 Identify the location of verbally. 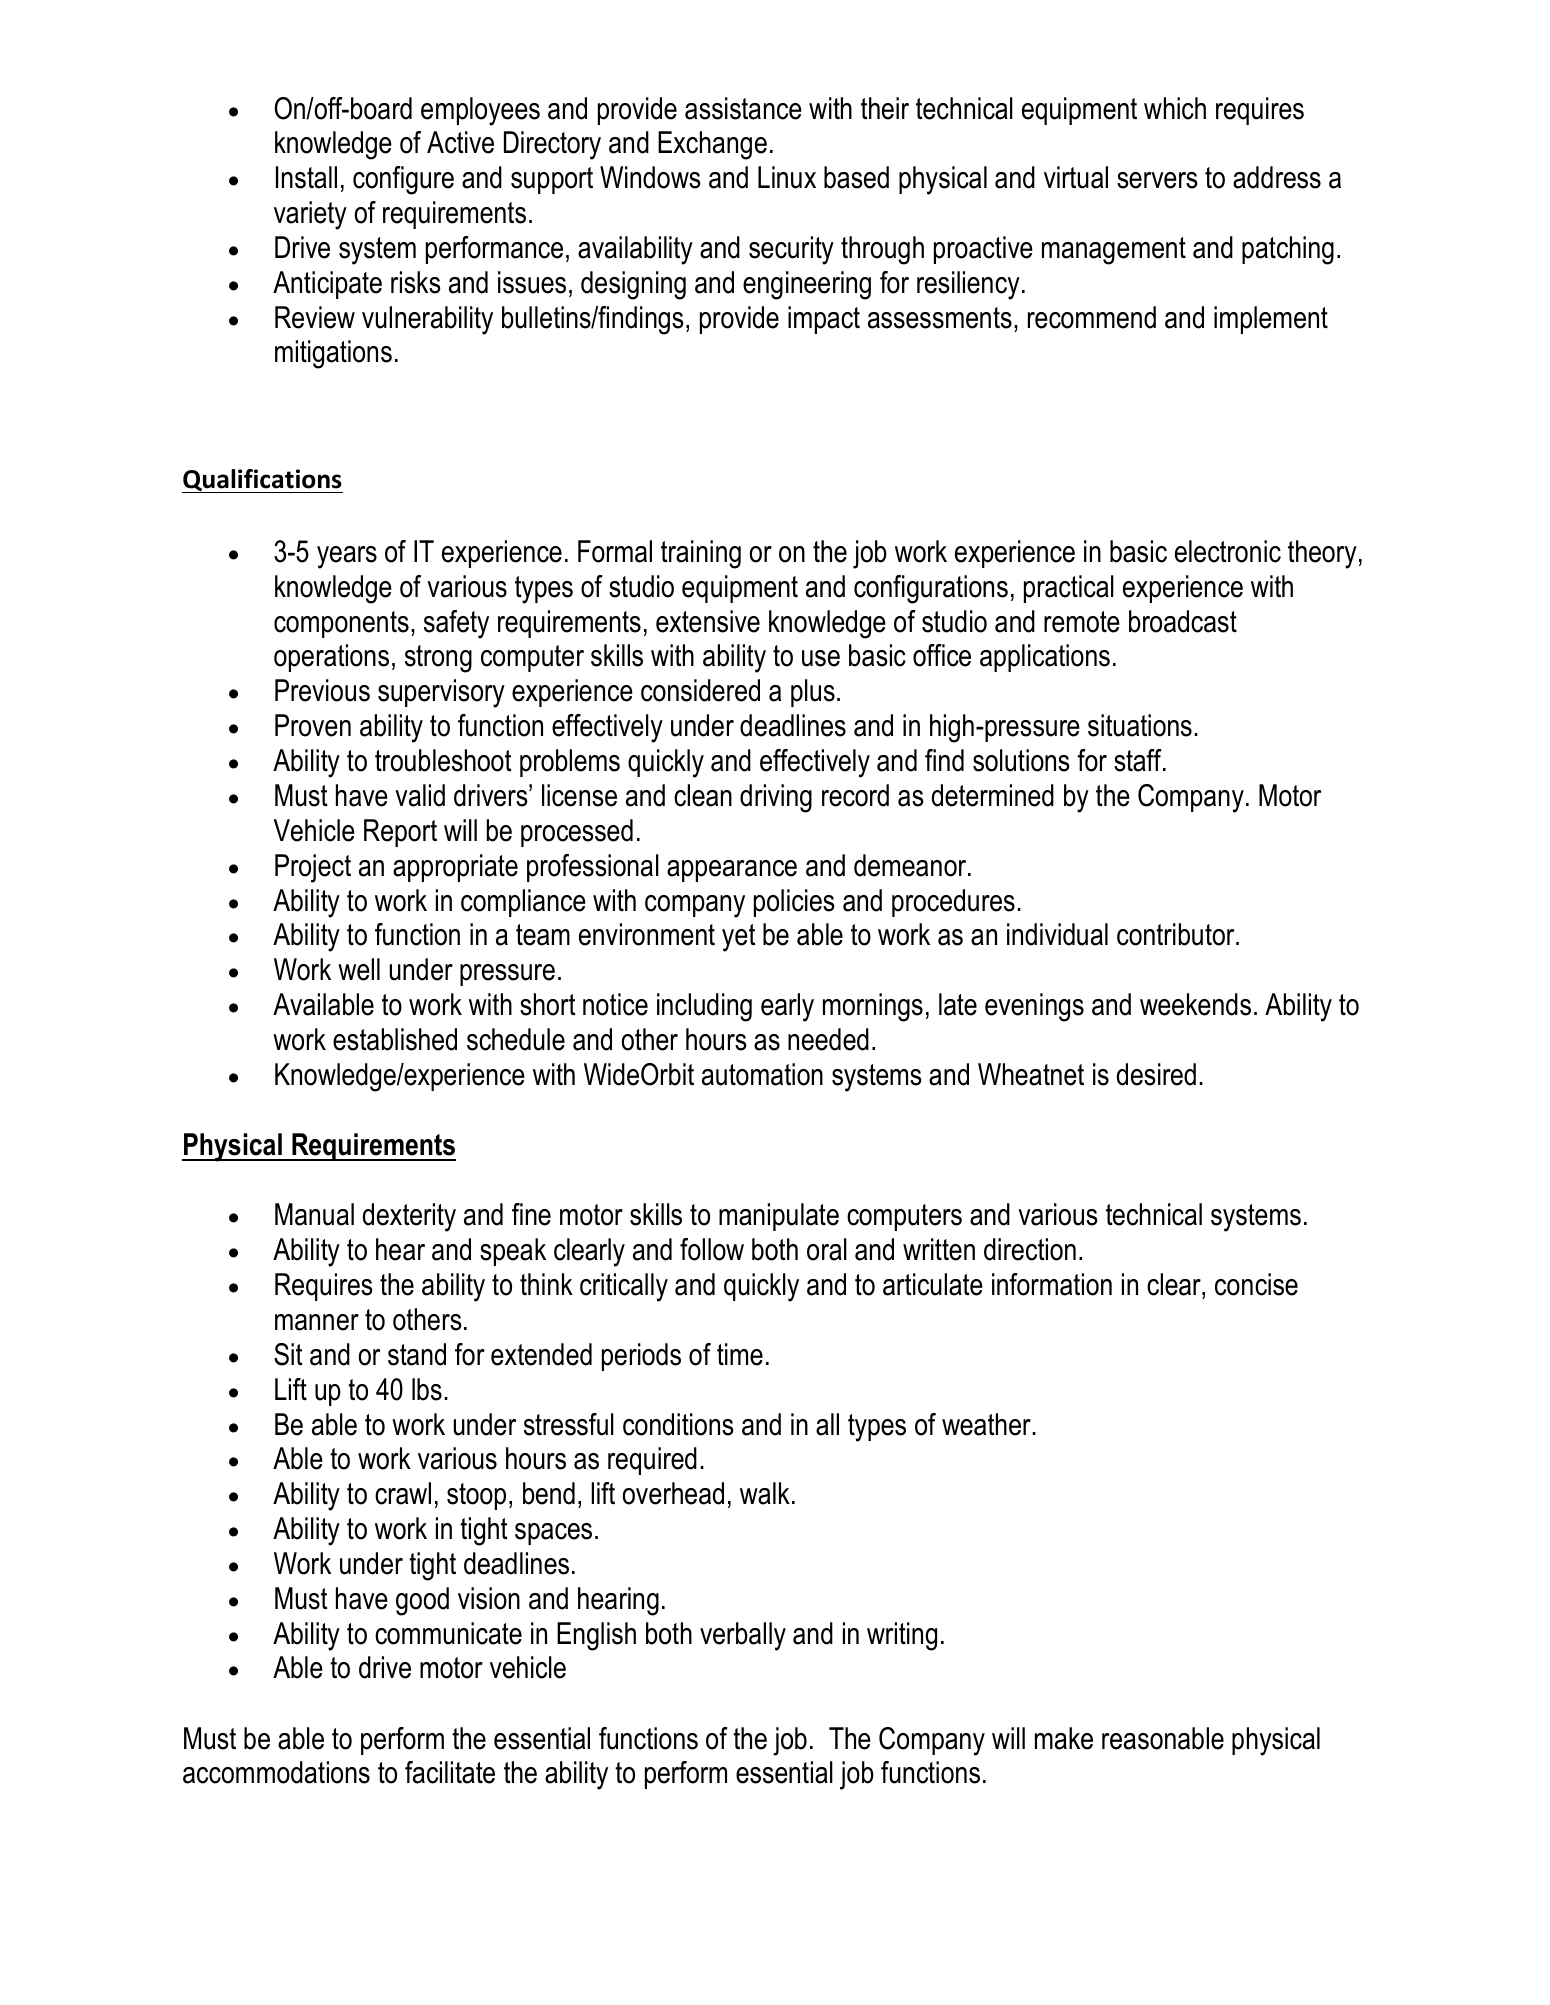
(743, 1636).
